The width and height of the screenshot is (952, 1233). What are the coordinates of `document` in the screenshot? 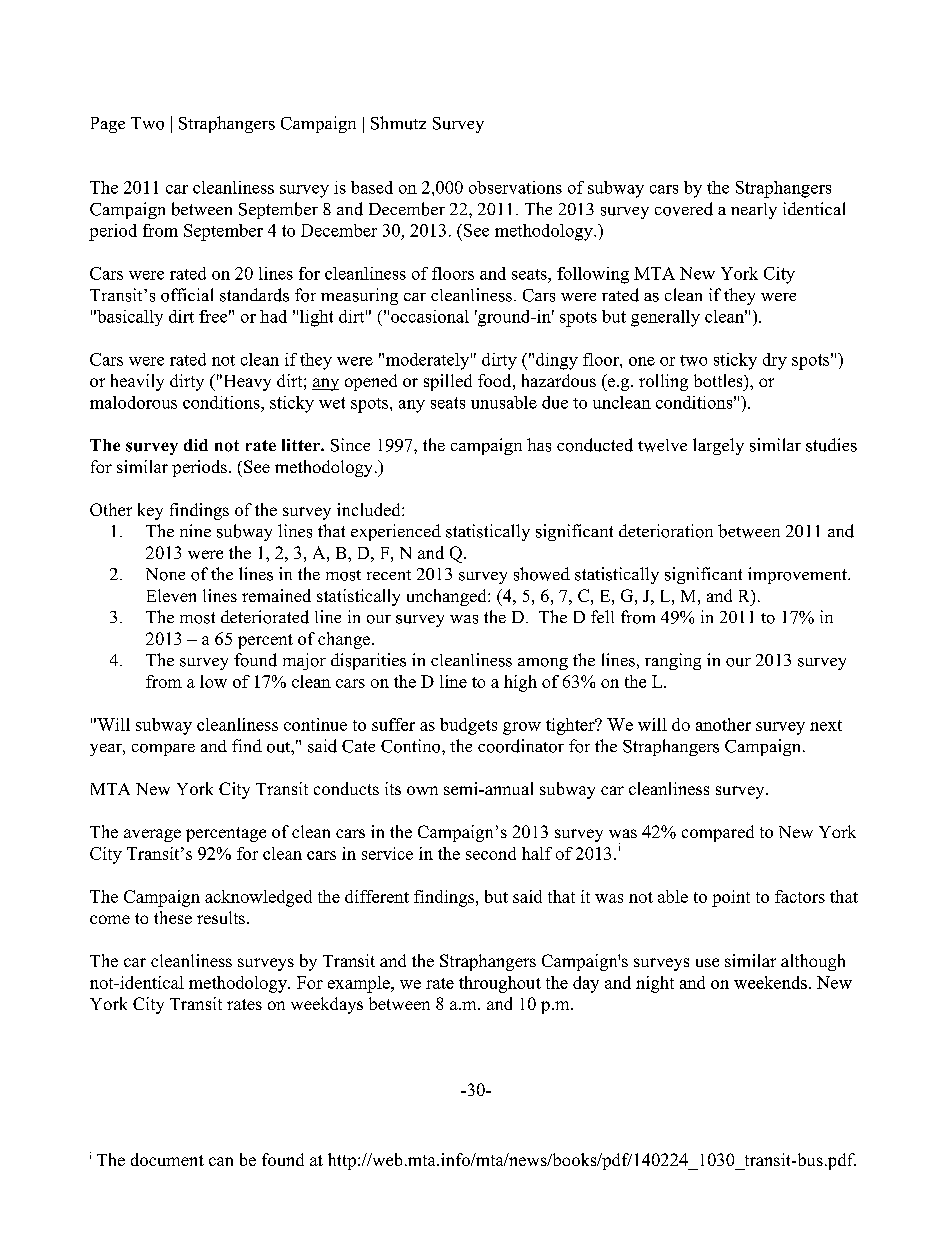 It's located at (167, 1159).
